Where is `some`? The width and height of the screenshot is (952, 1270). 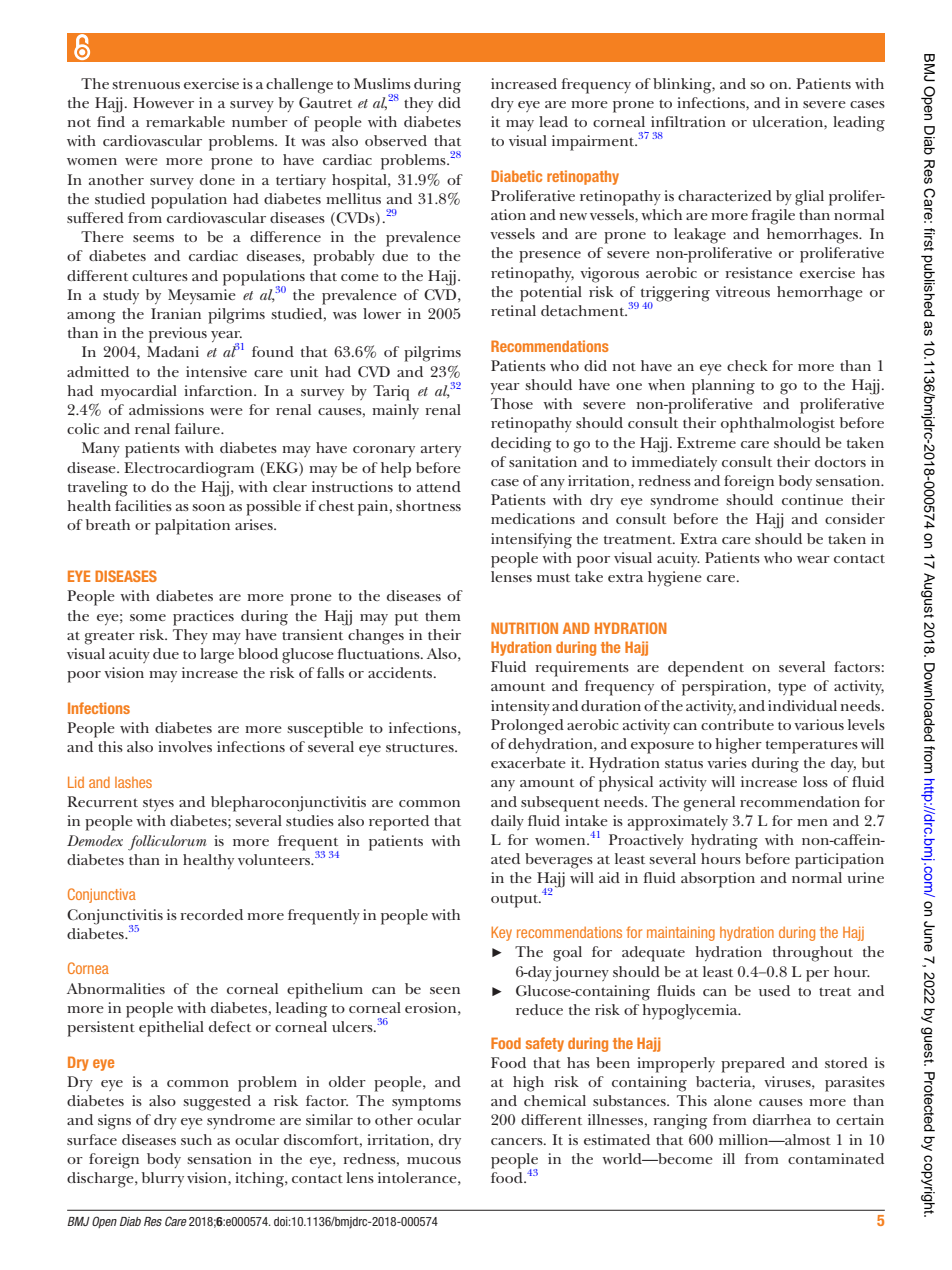 some is located at coordinates (148, 617).
